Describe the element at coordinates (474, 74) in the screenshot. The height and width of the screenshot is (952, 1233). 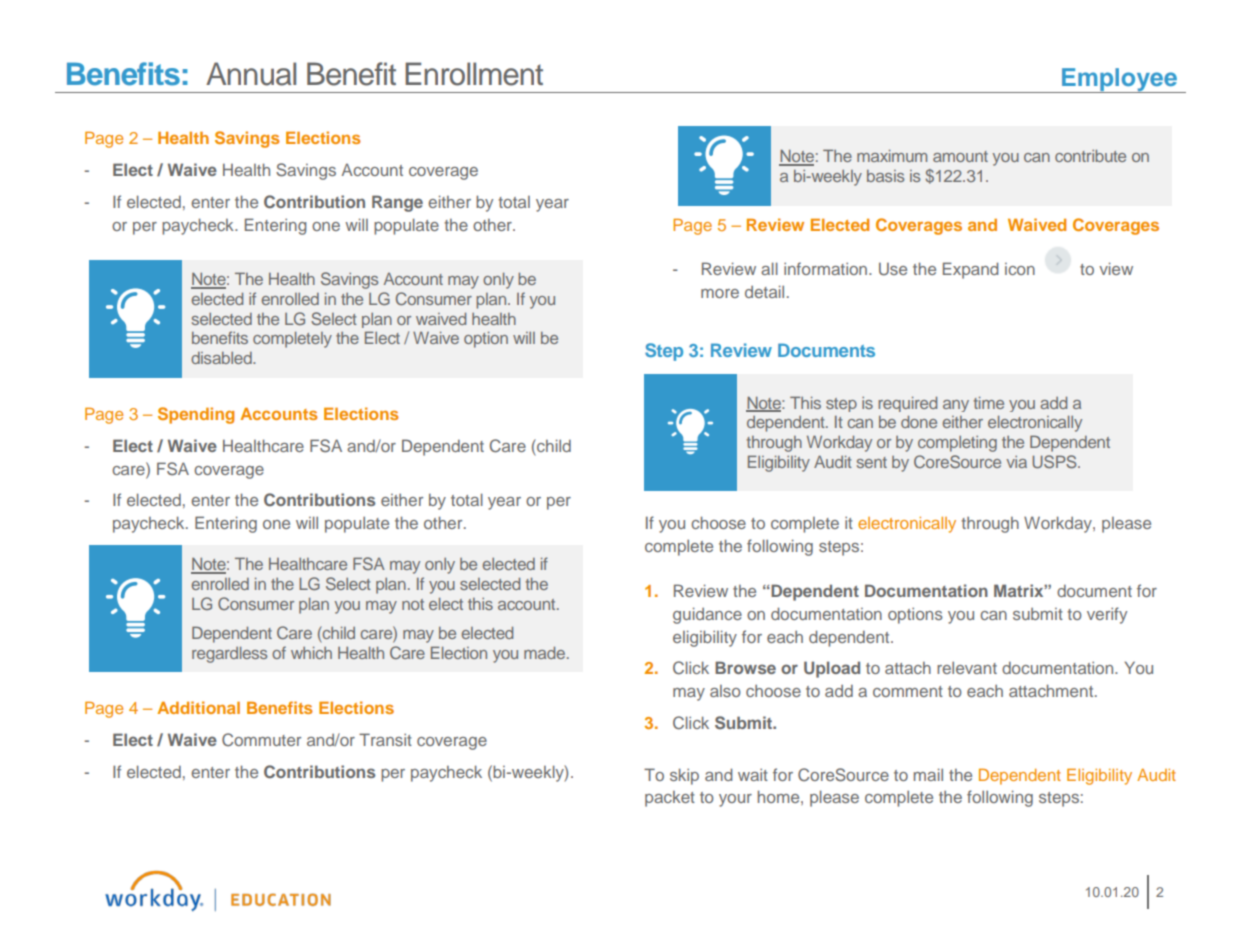
I see `Enrollment` at that location.
